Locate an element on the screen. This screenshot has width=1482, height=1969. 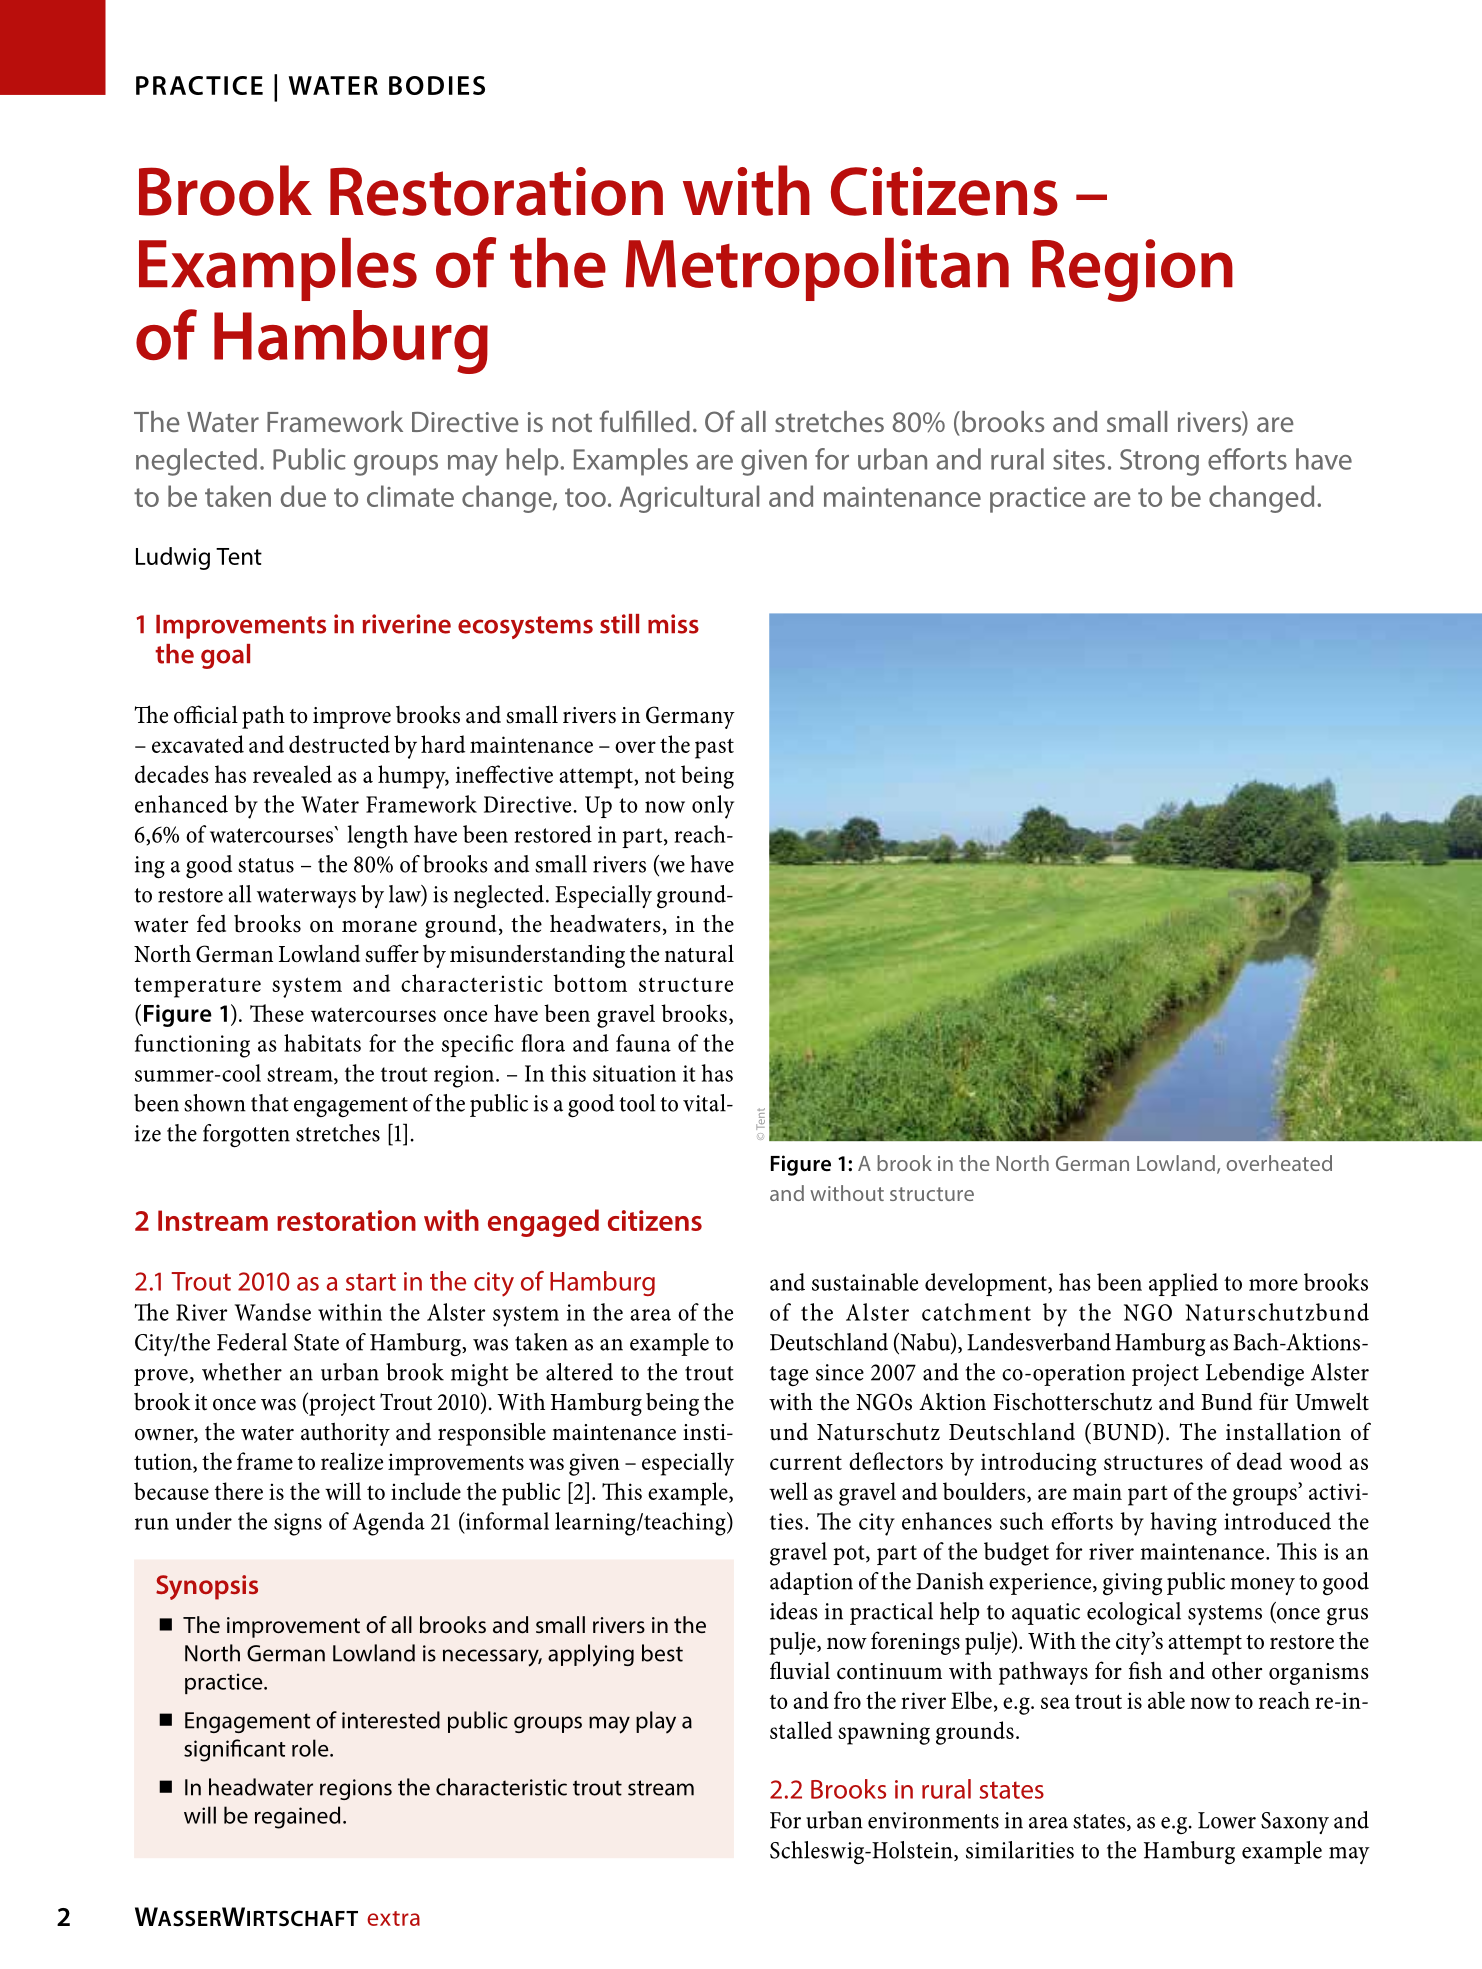
due is located at coordinates (303, 496).
